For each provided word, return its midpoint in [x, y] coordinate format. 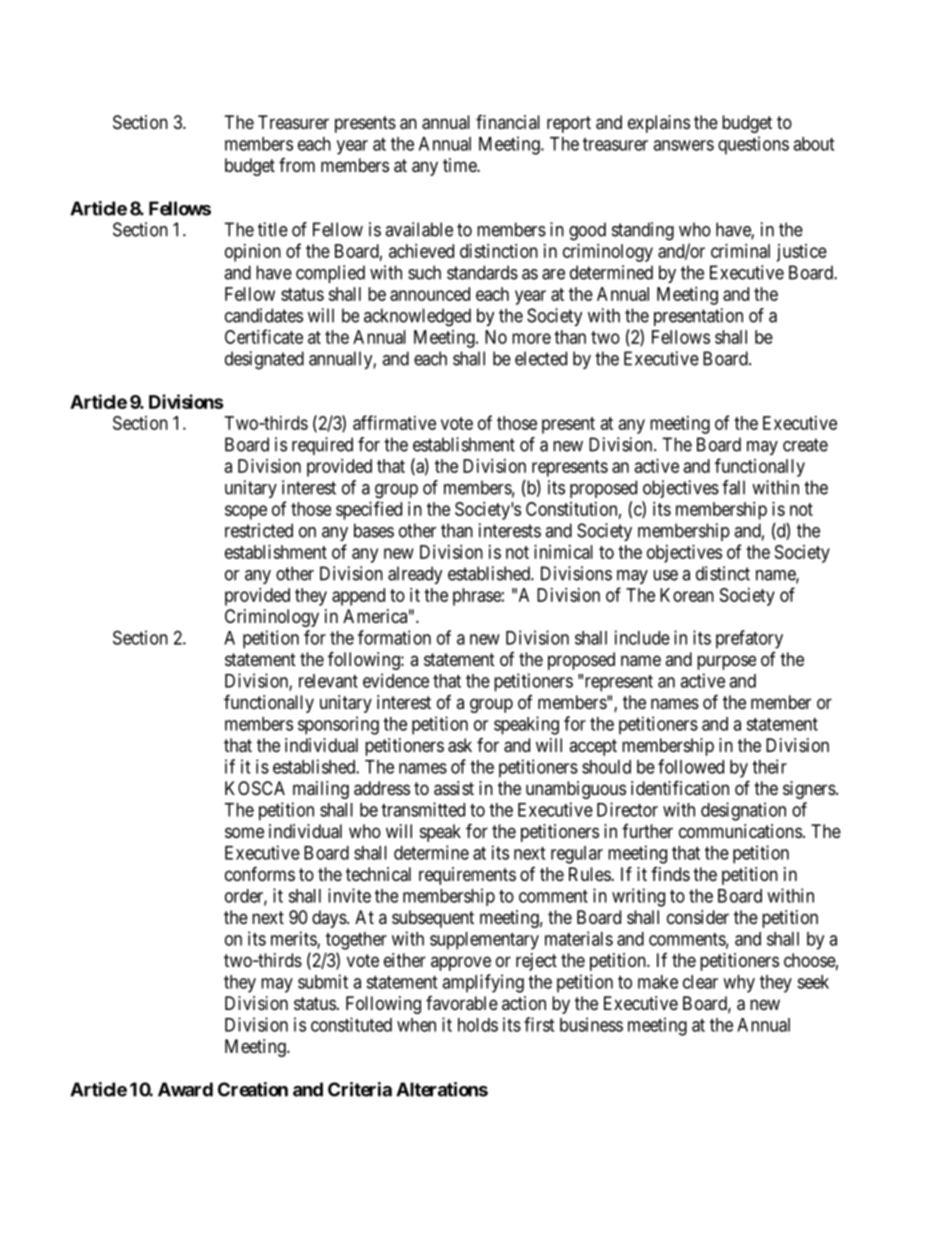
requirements [467, 876]
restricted [259, 530]
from [297, 165]
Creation [253, 1089]
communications [740, 831]
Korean [687, 595]
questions [753, 145]
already [415, 575]
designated [264, 360]
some [244, 832]
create [805, 445]
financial [508, 122]
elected [541, 358]
